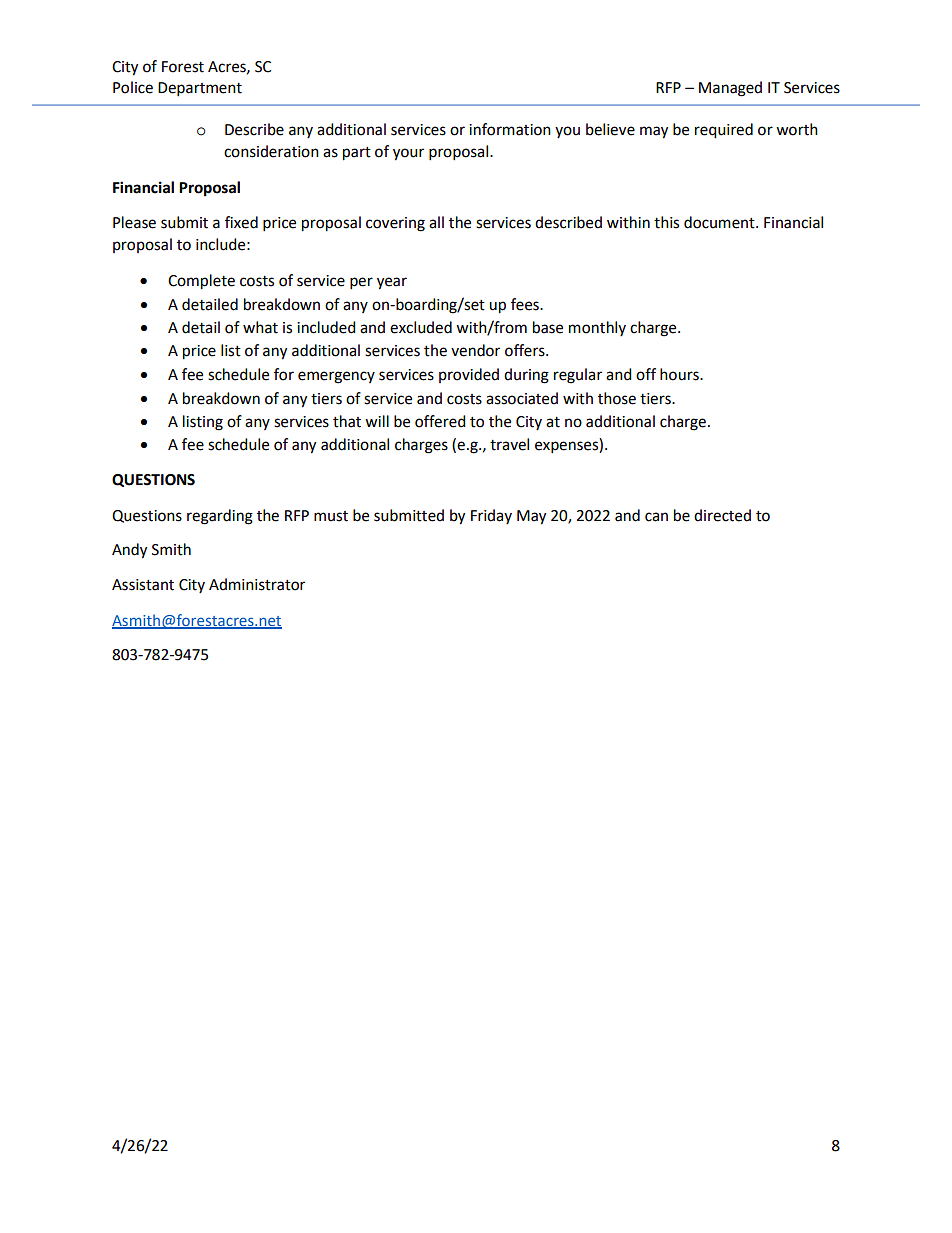 The height and width of the image is (1233, 952). What do you see at coordinates (509, 444) in the image?
I see `travel` at bounding box center [509, 444].
